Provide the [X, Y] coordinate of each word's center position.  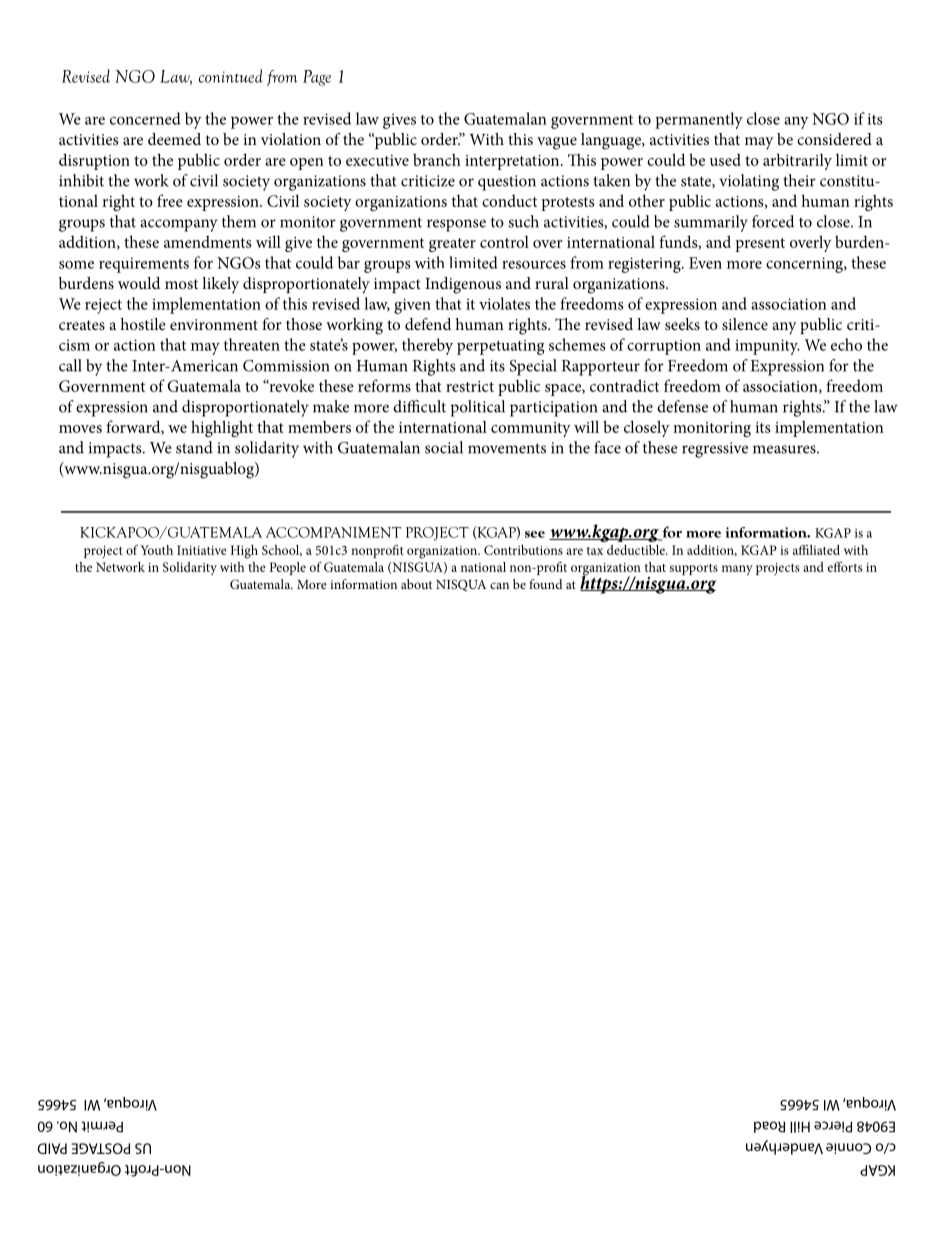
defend [428, 324]
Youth [156, 550]
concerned [145, 118]
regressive [715, 450]
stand [194, 447]
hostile [143, 324]
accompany [179, 225]
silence [745, 324]
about [416, 584]
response [456, 225]
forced [773, 221]
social [444, 447]
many [737, 570]
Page [317, 78]
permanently [699, 120]
